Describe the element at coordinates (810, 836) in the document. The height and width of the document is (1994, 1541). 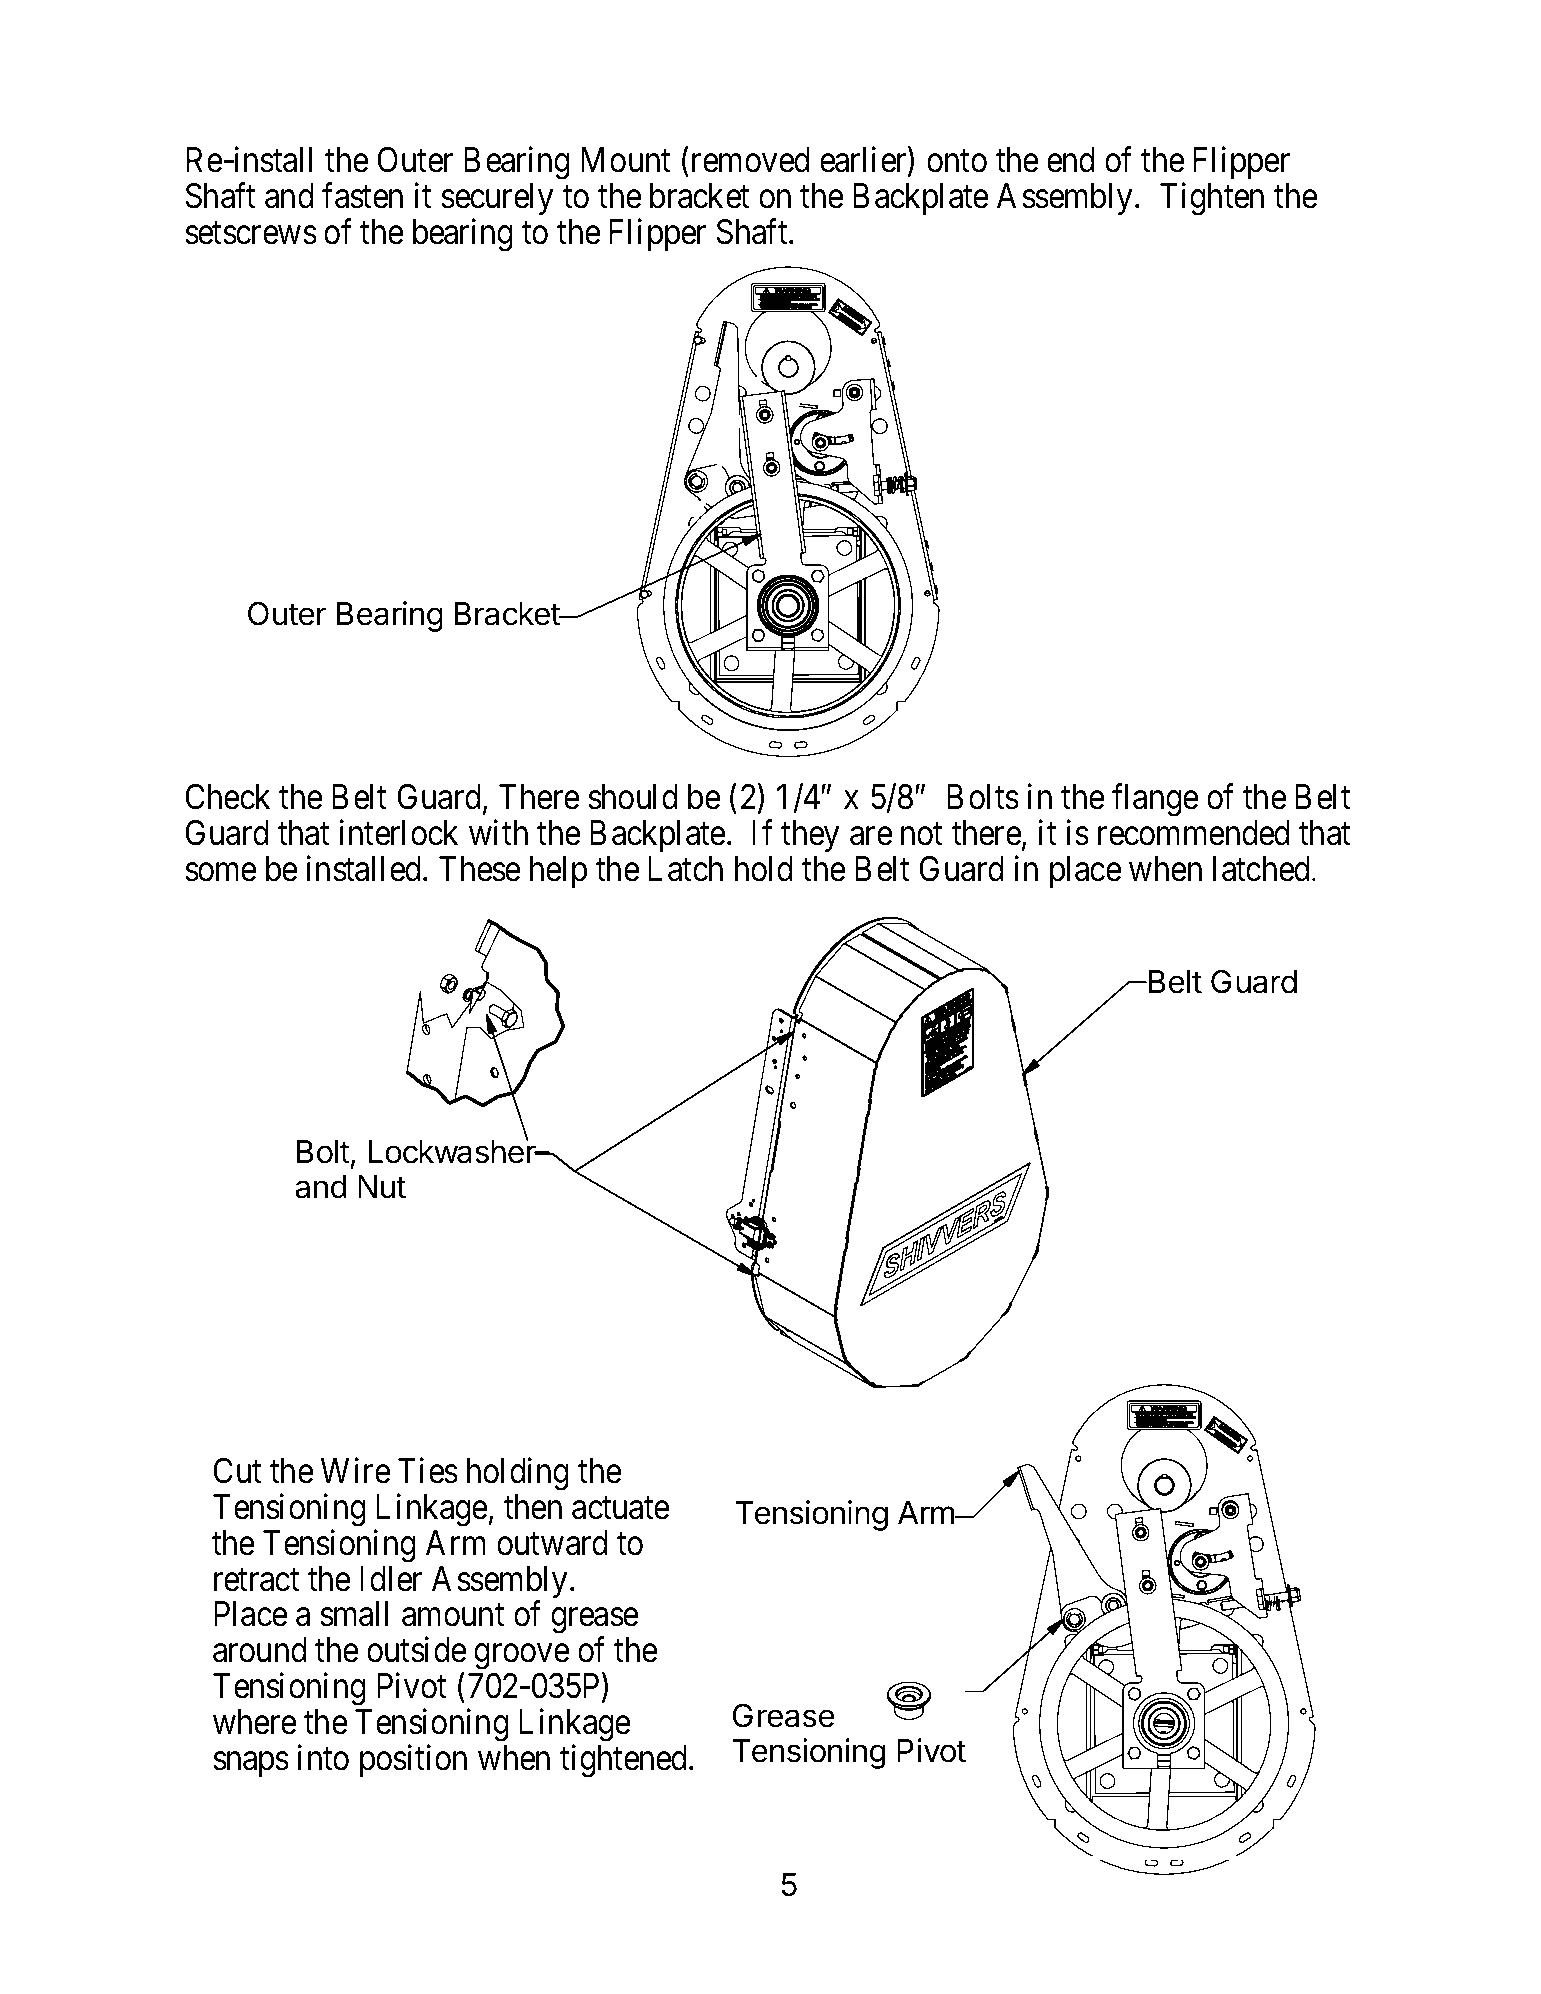
I see `they` at that location.
